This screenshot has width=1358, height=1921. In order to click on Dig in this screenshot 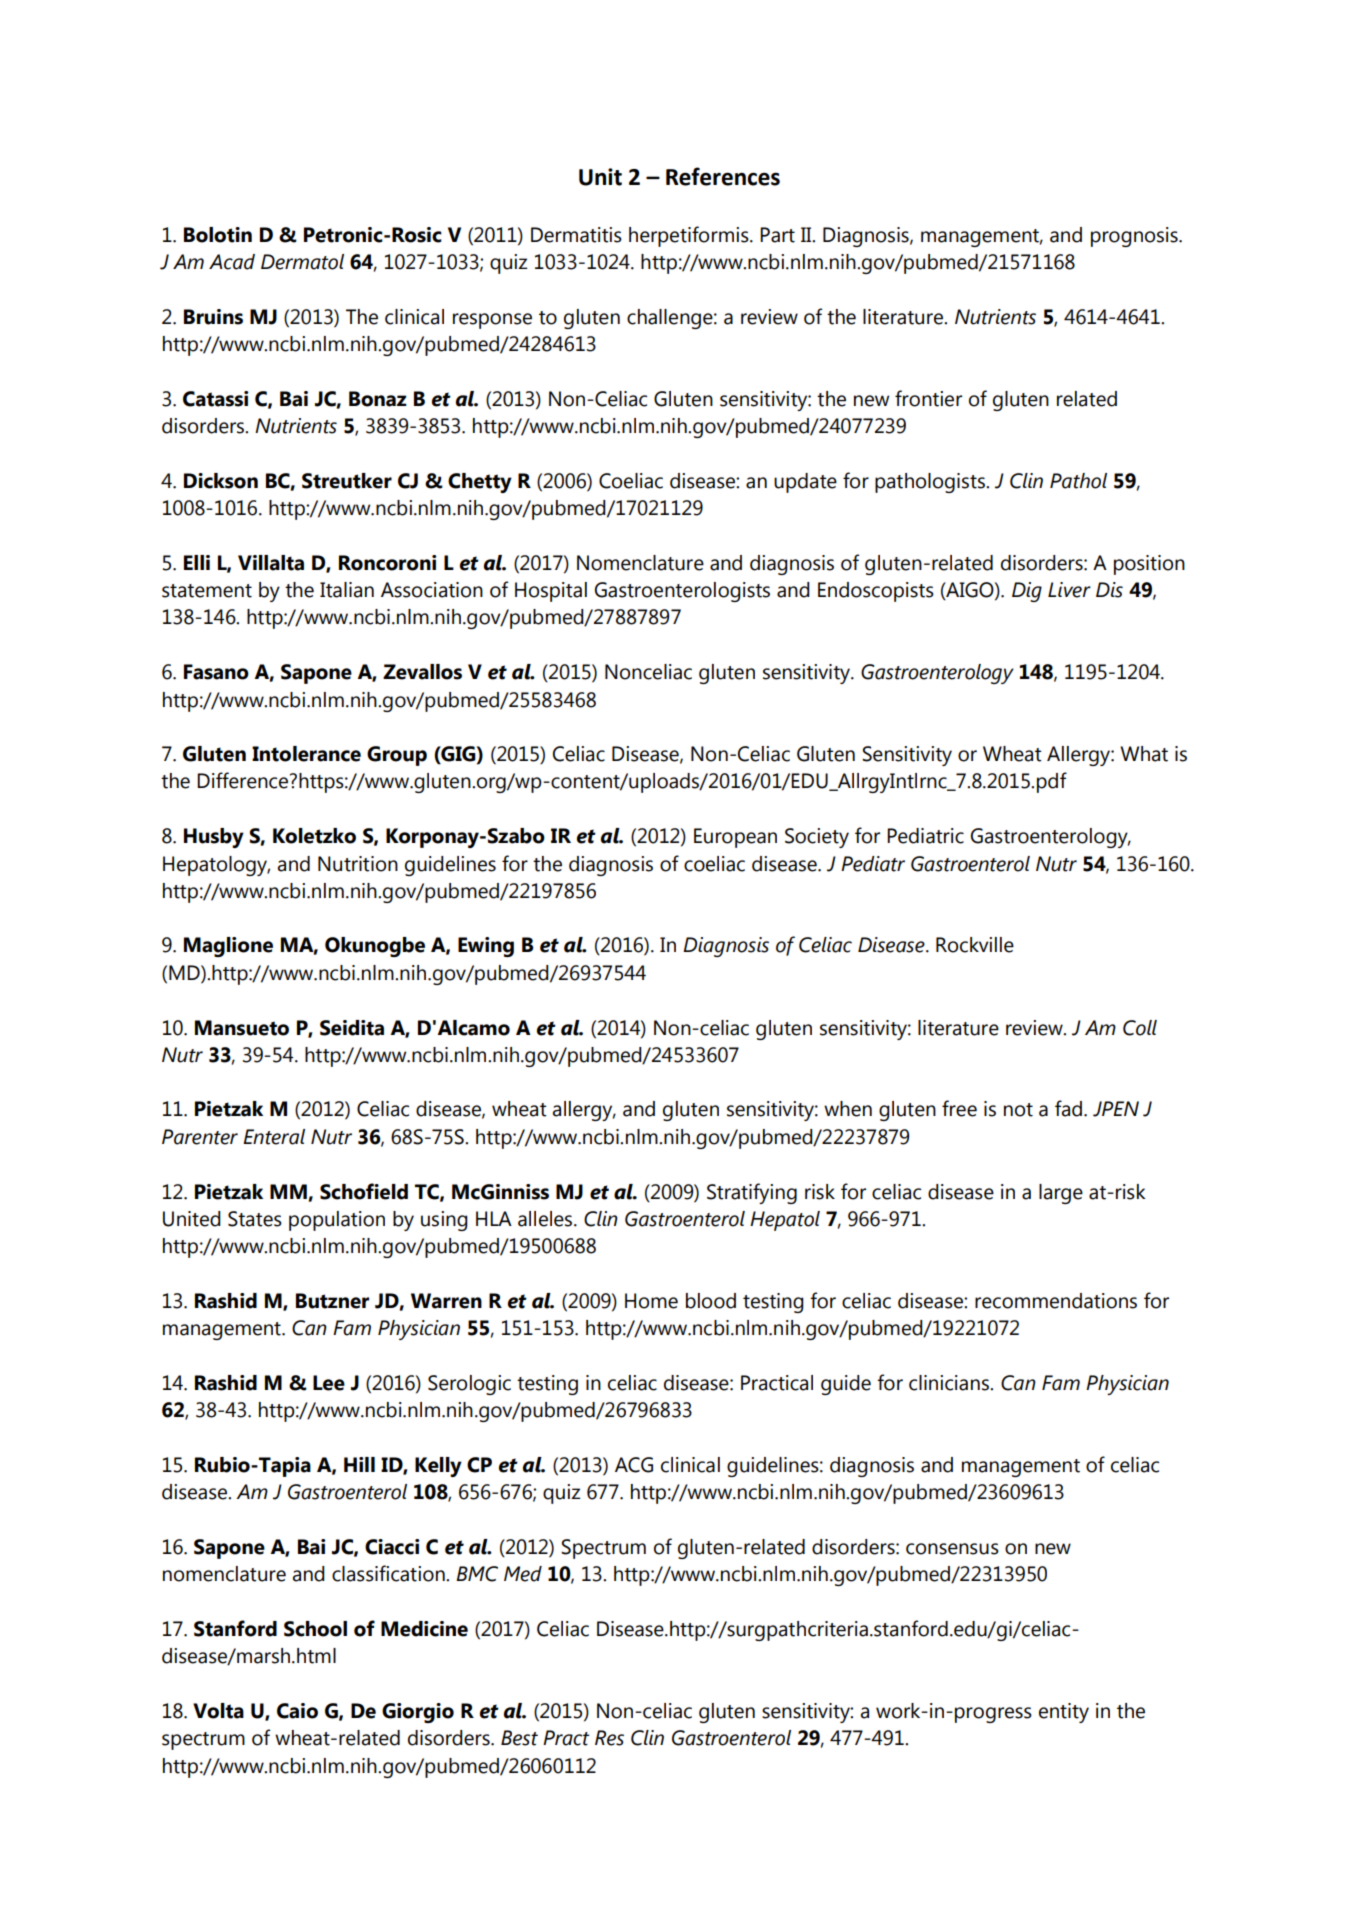, I will do `click(1027, 592)`.
